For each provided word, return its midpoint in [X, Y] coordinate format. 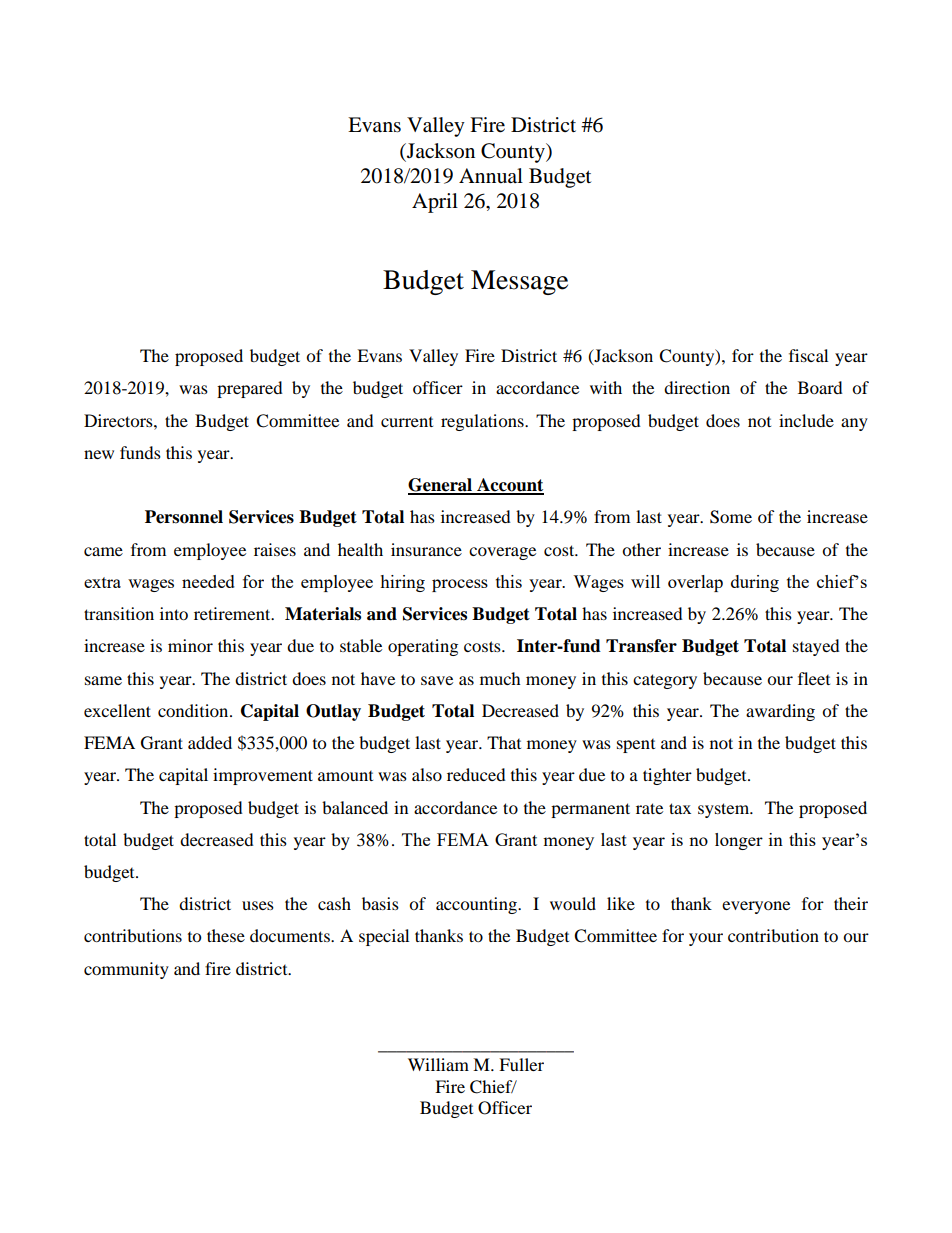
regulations [483, 422]
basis [380, 903]
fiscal [808, 355]
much [500, 678]
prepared [250, 389]
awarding [780, 712]
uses [258, 905]
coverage [502, 553]
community [126, 970]
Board [820, 387]
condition [194, 710]
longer [739, 841]
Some [731, 517]
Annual [491, 175]
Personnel [184, 517]
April [435, 203]
